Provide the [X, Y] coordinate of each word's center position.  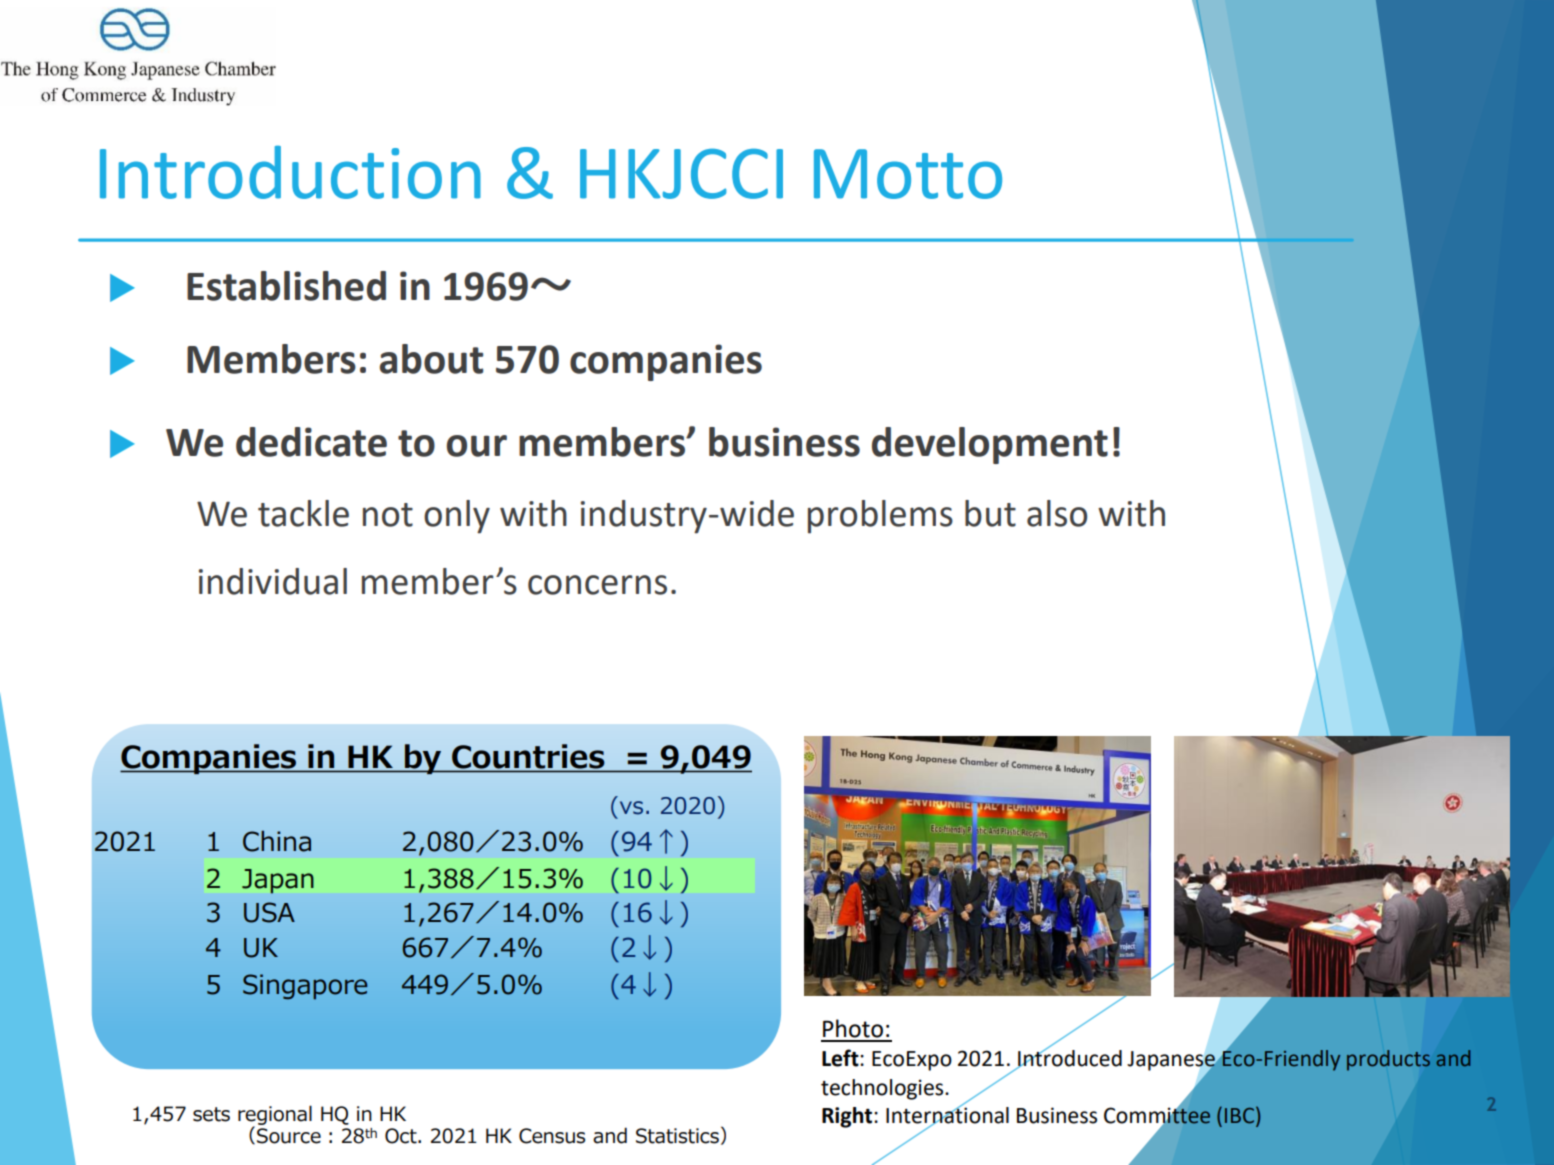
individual [273, 581]
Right [848, 1117]
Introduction [290, 172]
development [990, 445]
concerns [597, 585]
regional [275, 1116]
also [1057, 513]
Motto [908, 174]
